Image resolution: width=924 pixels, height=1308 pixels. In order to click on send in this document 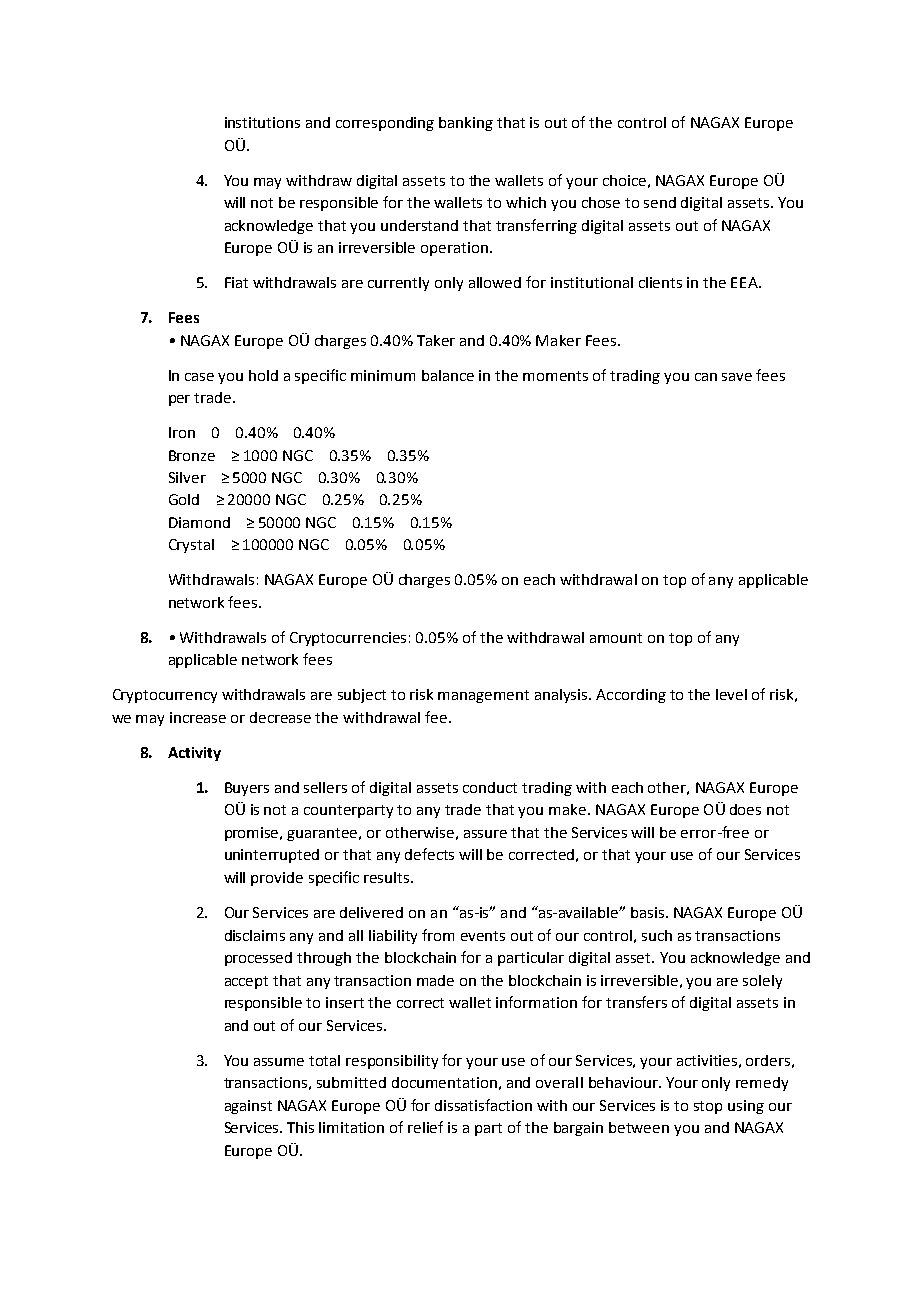, I will do `click(660, 202)`.
